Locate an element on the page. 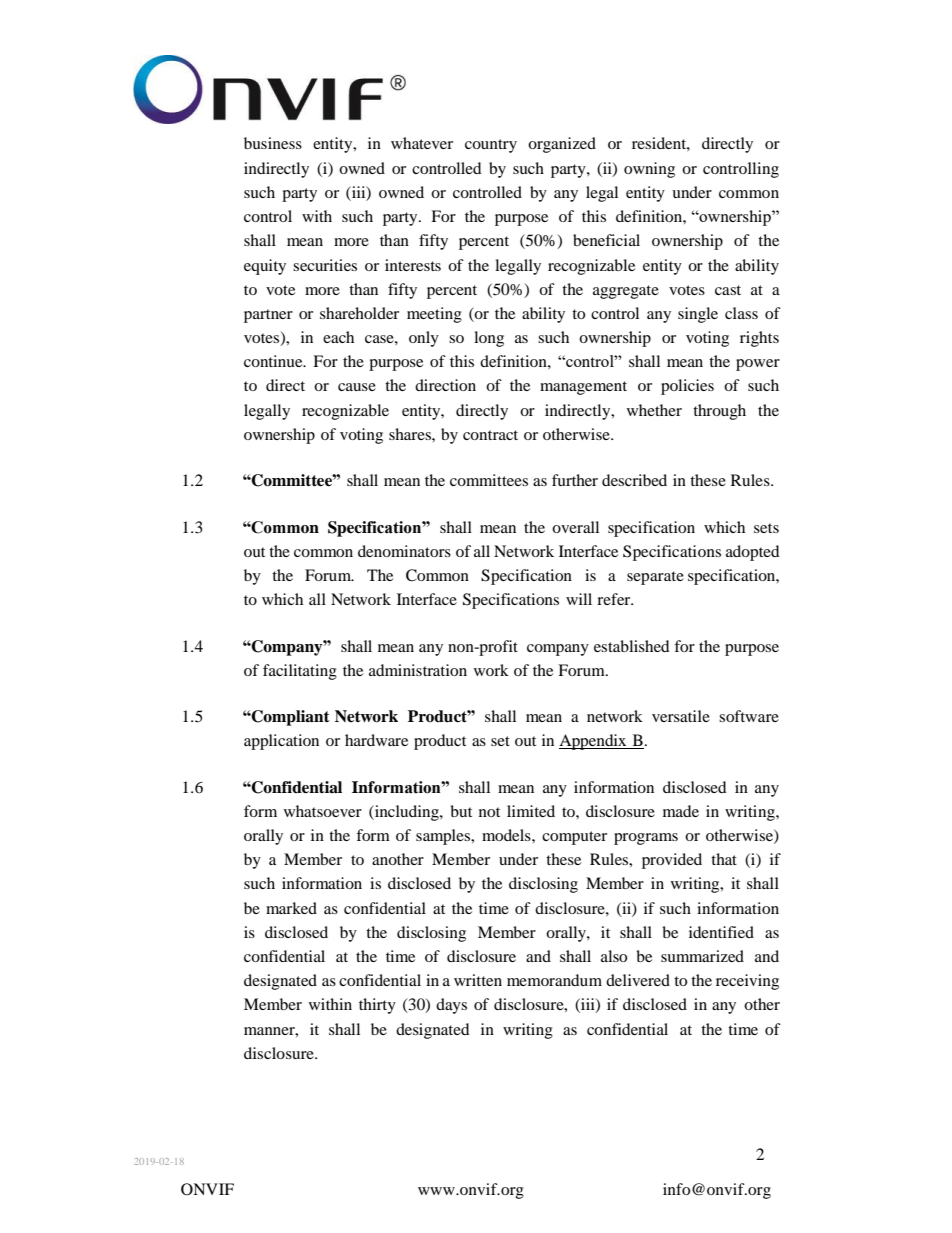  made is located at coordinates (681, 811).
